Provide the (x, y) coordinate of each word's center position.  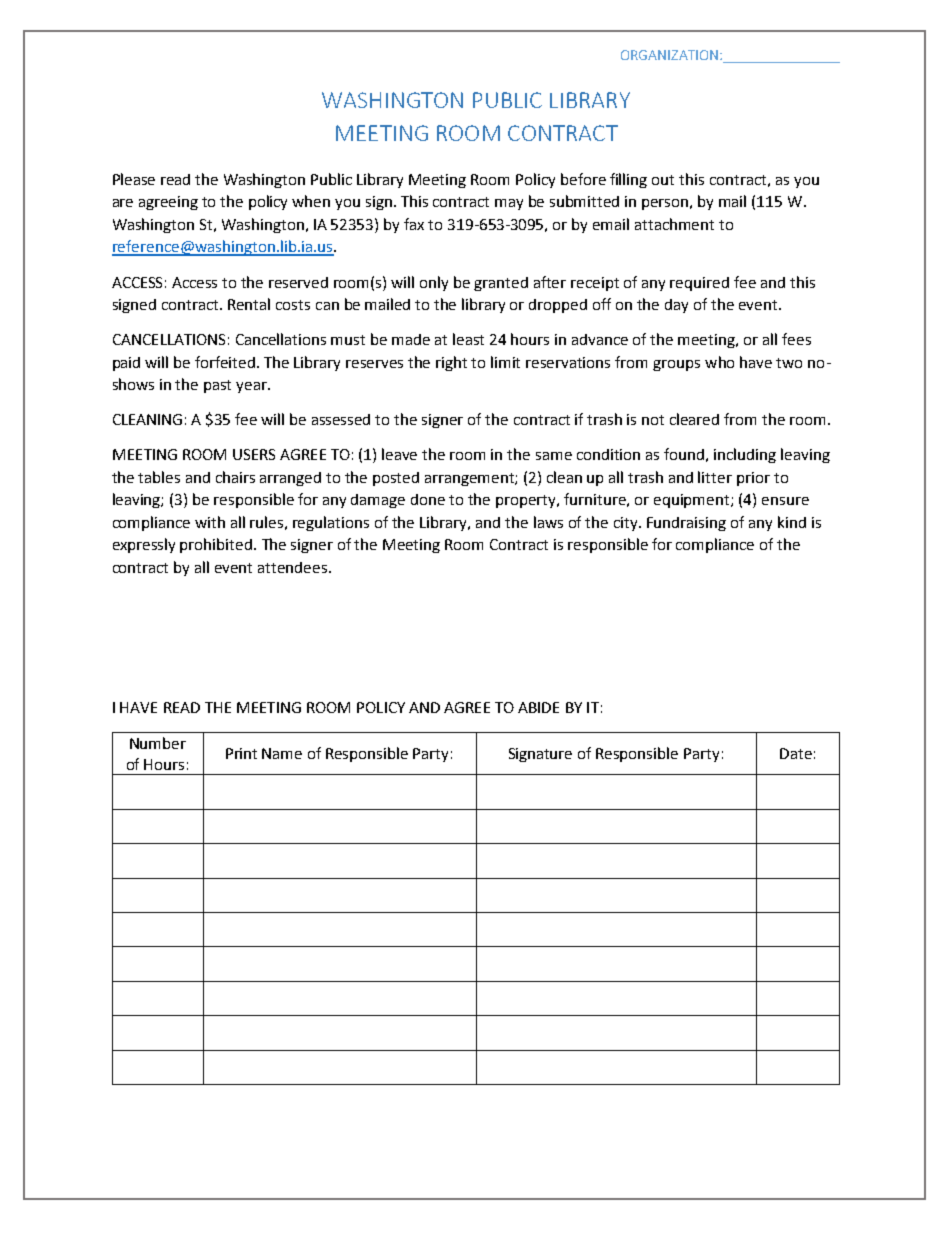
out (663, 180)
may (509, 204)
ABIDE (538, 707)
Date (796, 753)
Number (158, 743)
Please (134, 179)
